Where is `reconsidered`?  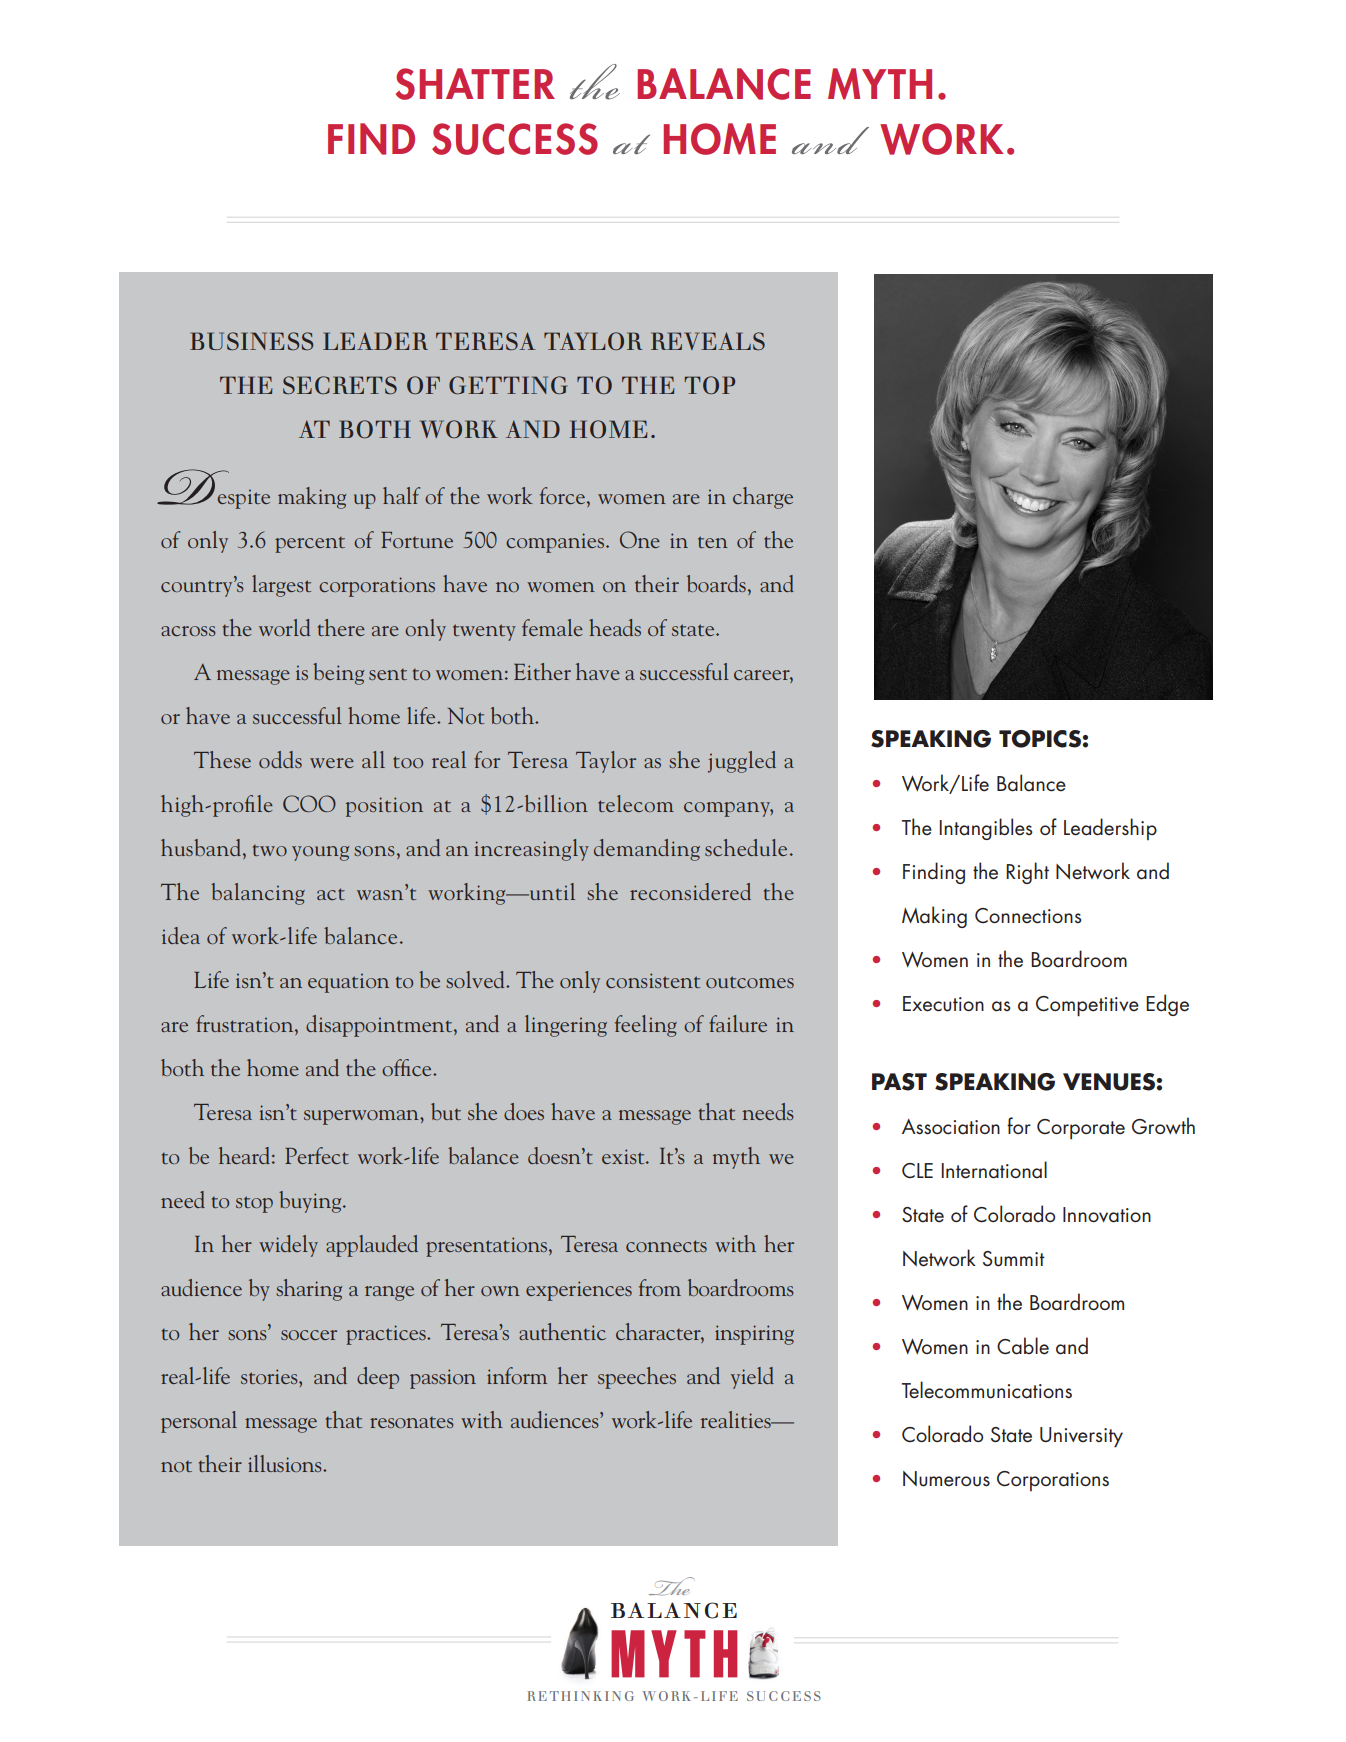 reconsidered is located at coordinates (690, 891).
